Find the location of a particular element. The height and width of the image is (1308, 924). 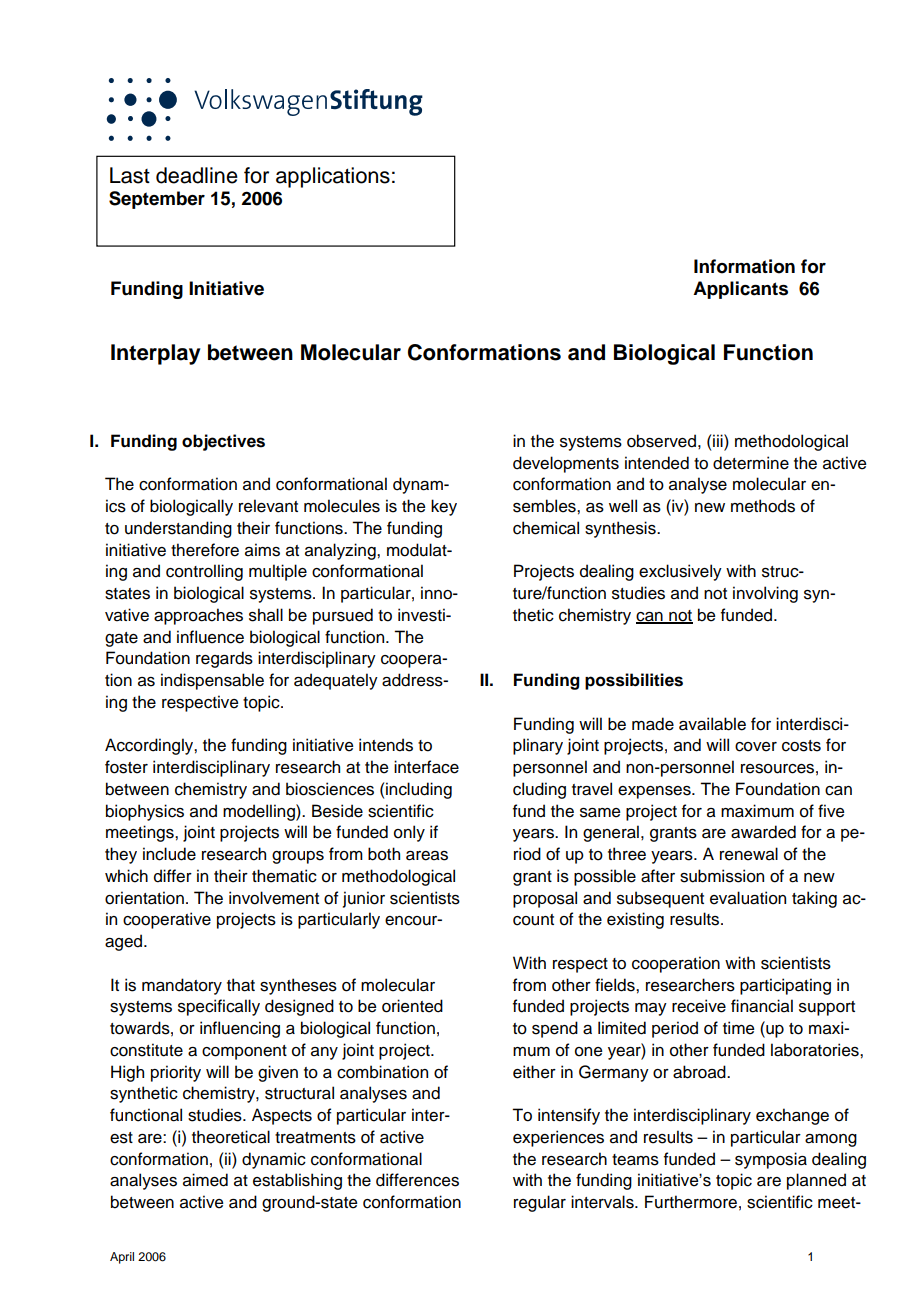

key is located at coordinates (444, 507).
